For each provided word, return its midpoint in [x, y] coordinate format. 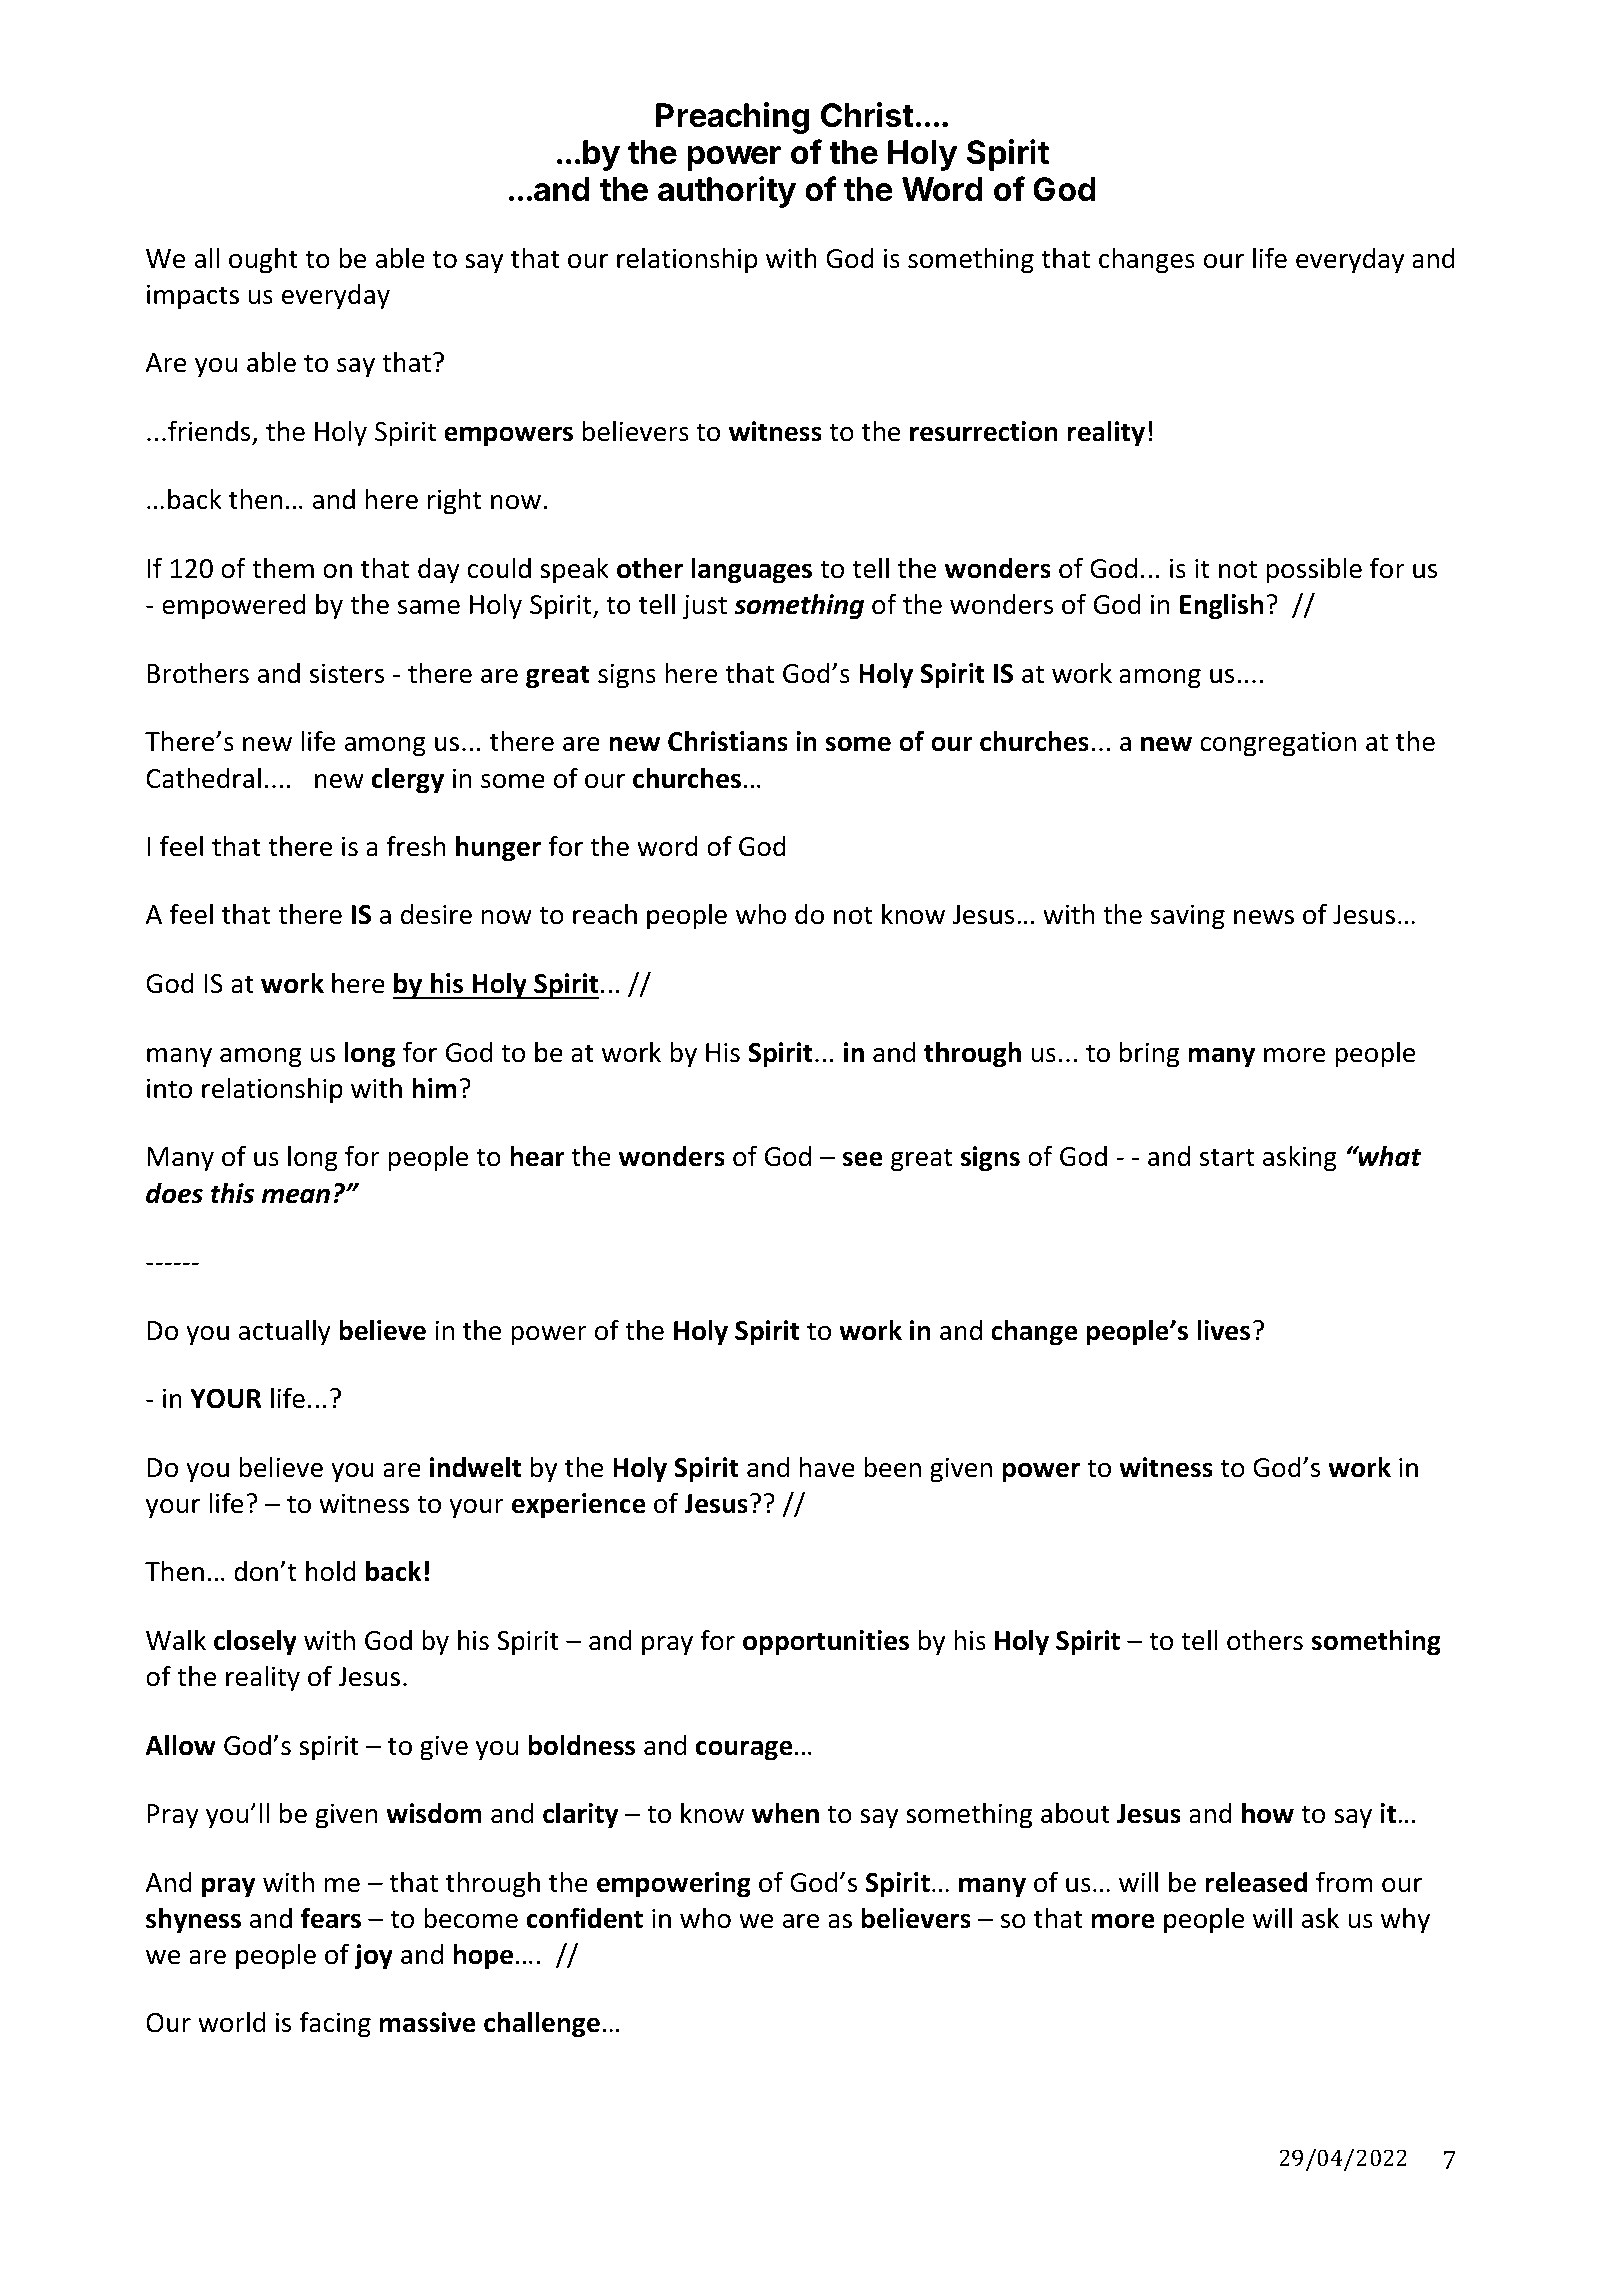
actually [285, 1332]
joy [373, 1957]
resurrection [984, 431]
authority [727, 192]
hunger [498, 848]
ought [263, 260]
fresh [416, 846]
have [827, 1467]
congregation [1278, 744]
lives [1223, 1330]
